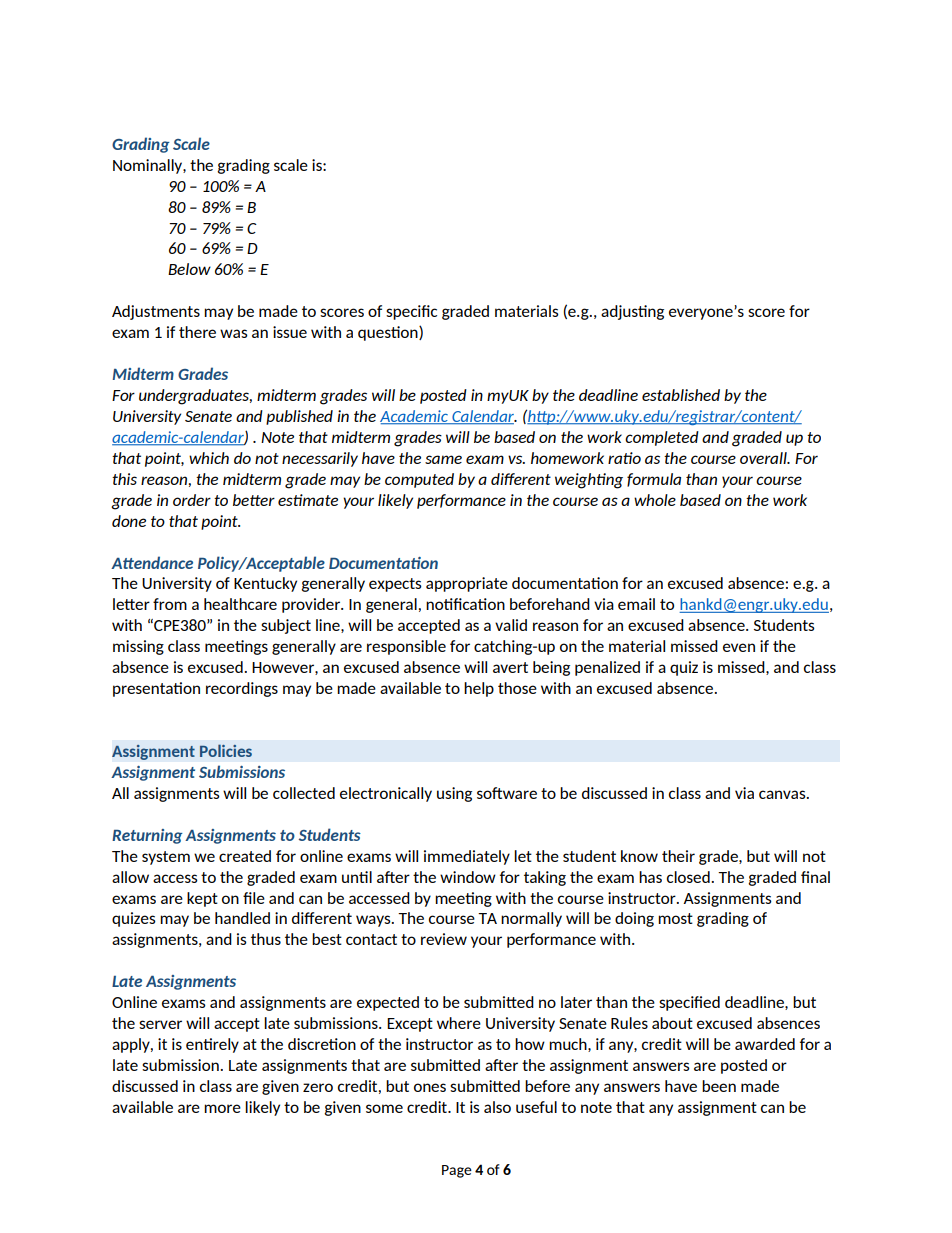 This screenshot has width=952, height=1233. I want to click on Page, so click(457, 1171).
